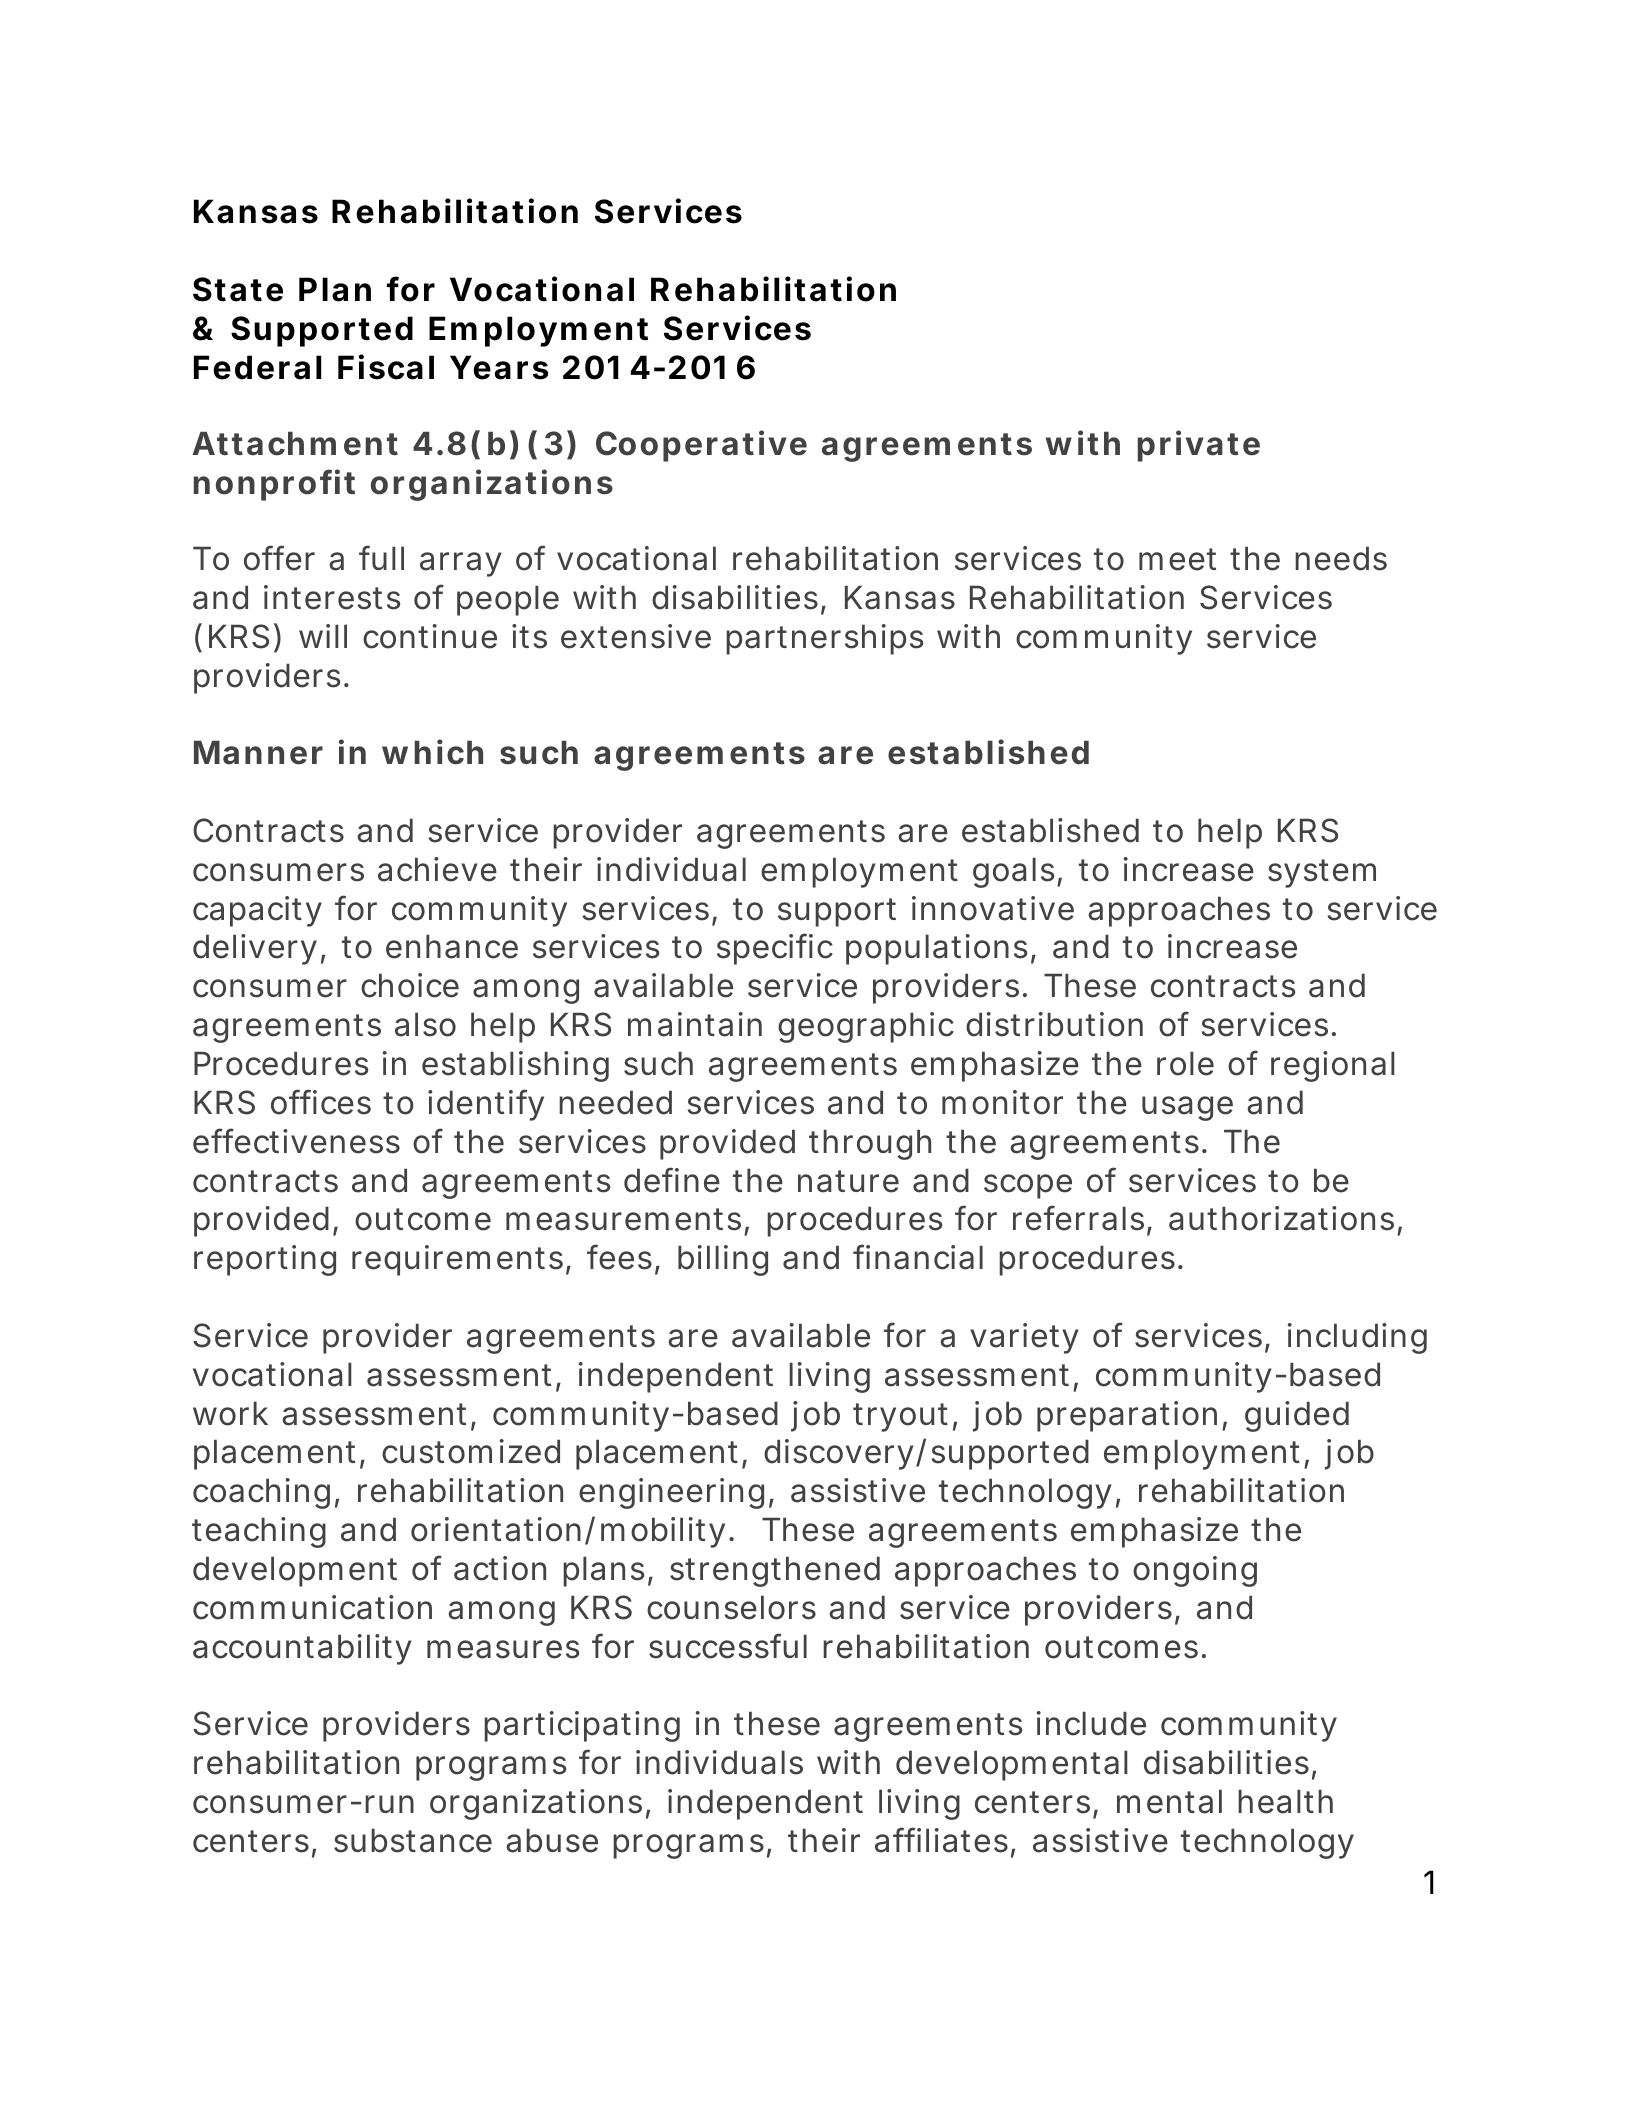 This screenshot has height=2110, width=1631. Describe the element at coordinates (723, 1260) in the screenshot. I see `billing` at that location.
